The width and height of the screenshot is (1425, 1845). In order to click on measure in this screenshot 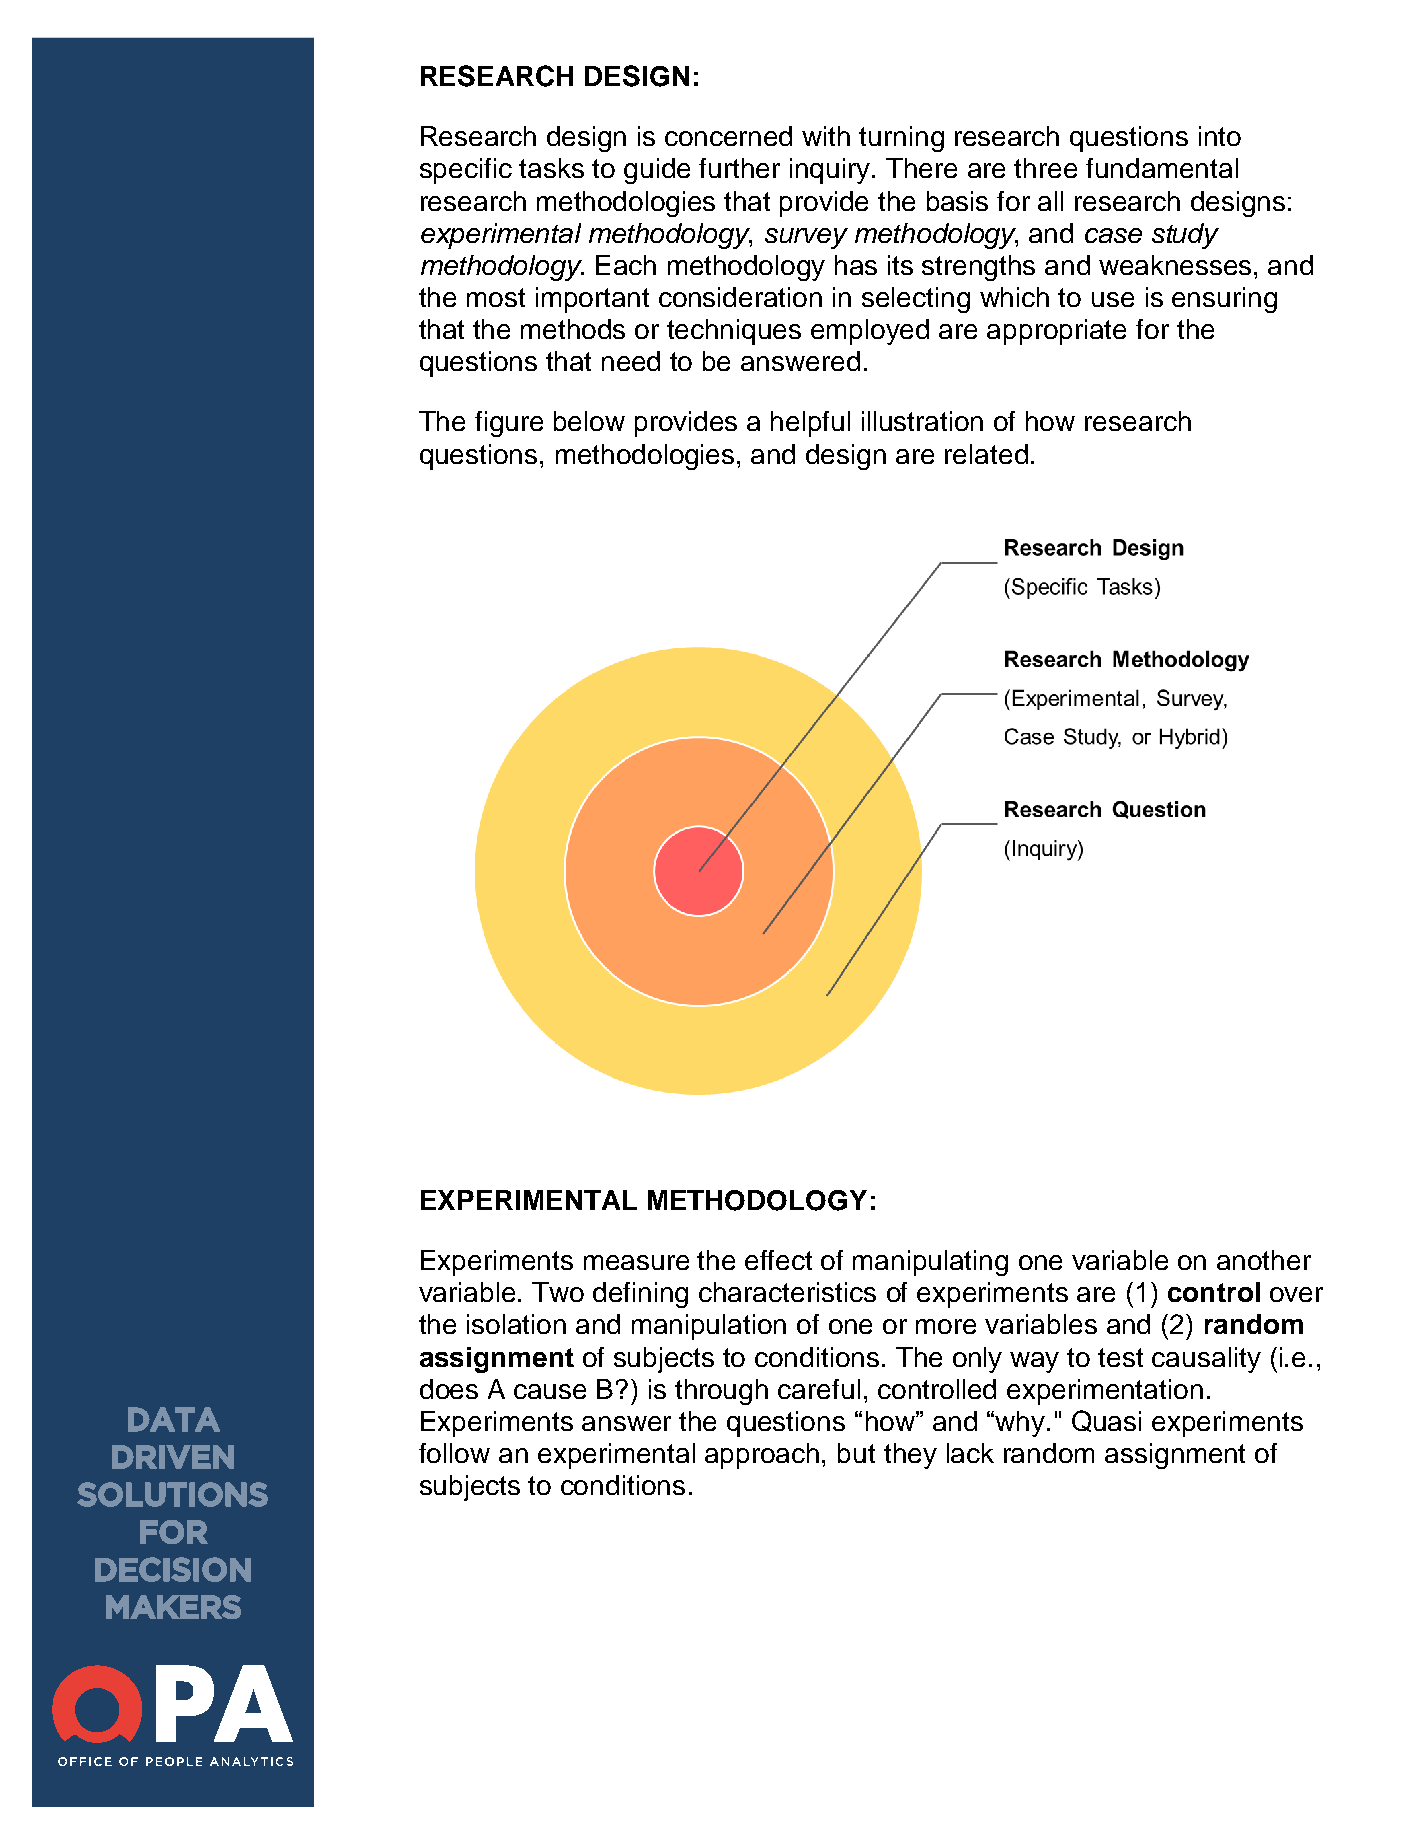, I will do `click(636, 1262)`.
